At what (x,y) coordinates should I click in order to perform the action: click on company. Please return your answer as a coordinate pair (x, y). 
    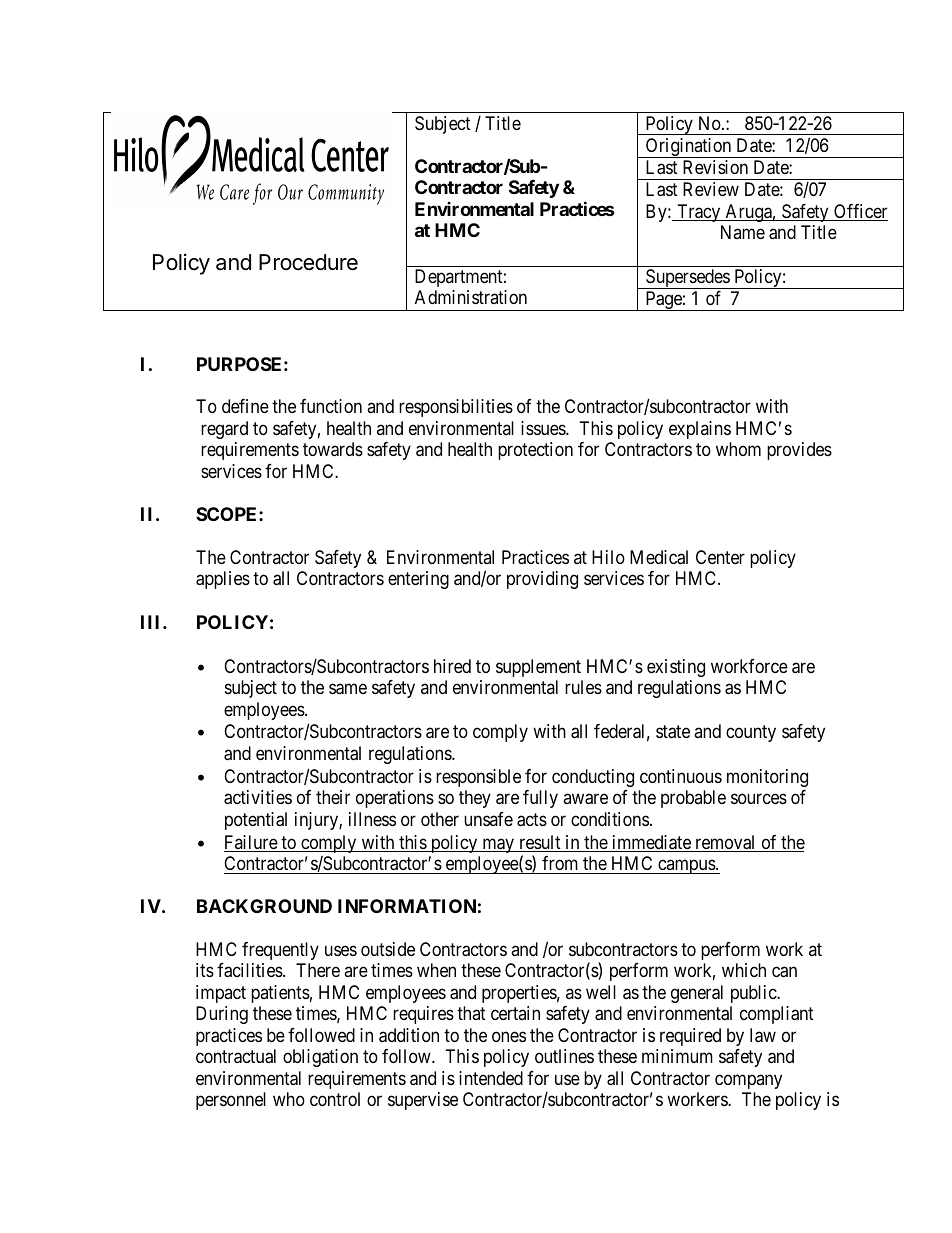
    Looking at the image, I should click on (748, 1081).
